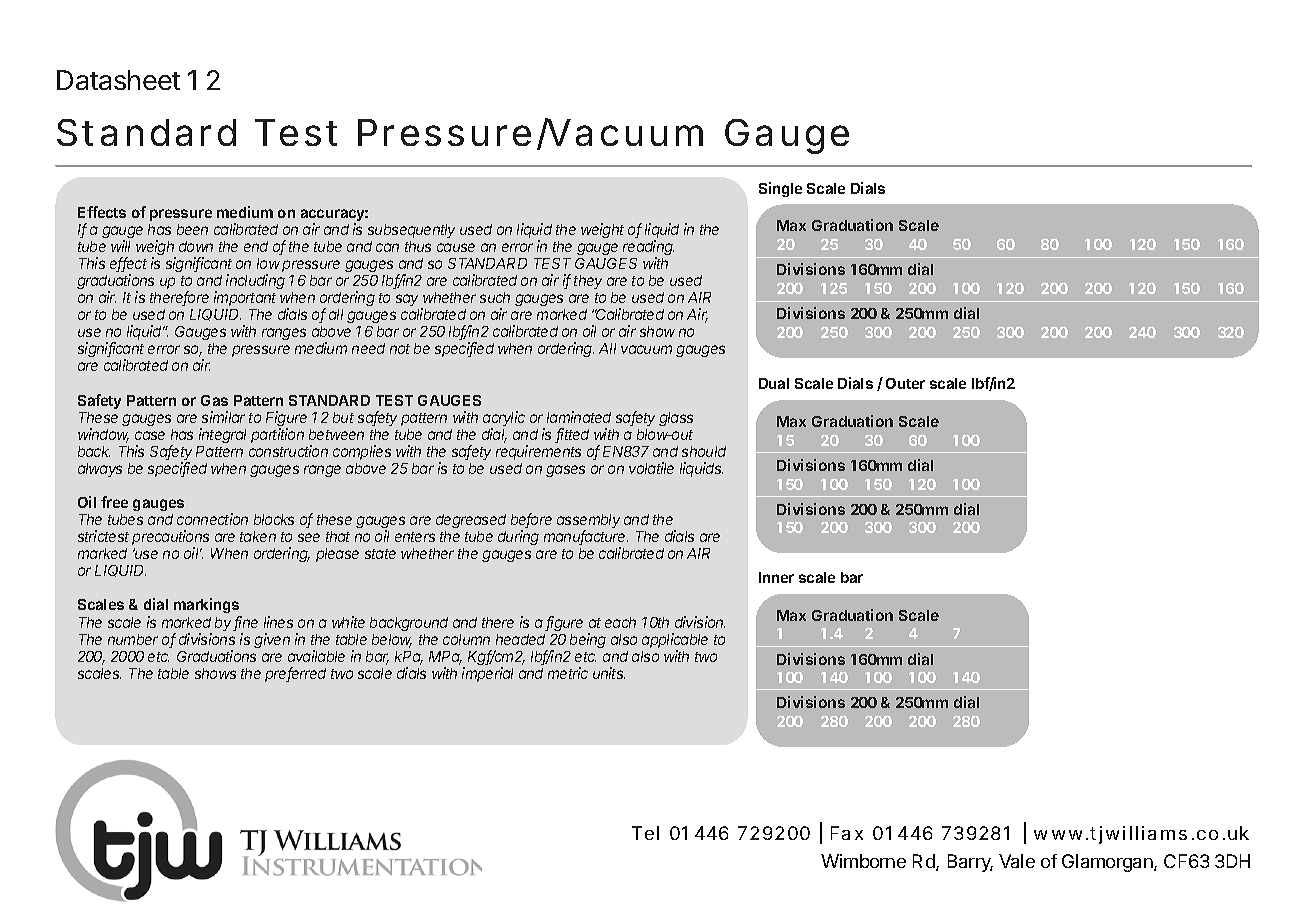 The height and width of the screenshot is (924, 1308). Describe the element at coordinates (776, 577) in the screenshot. I see `Inner` at that location.
